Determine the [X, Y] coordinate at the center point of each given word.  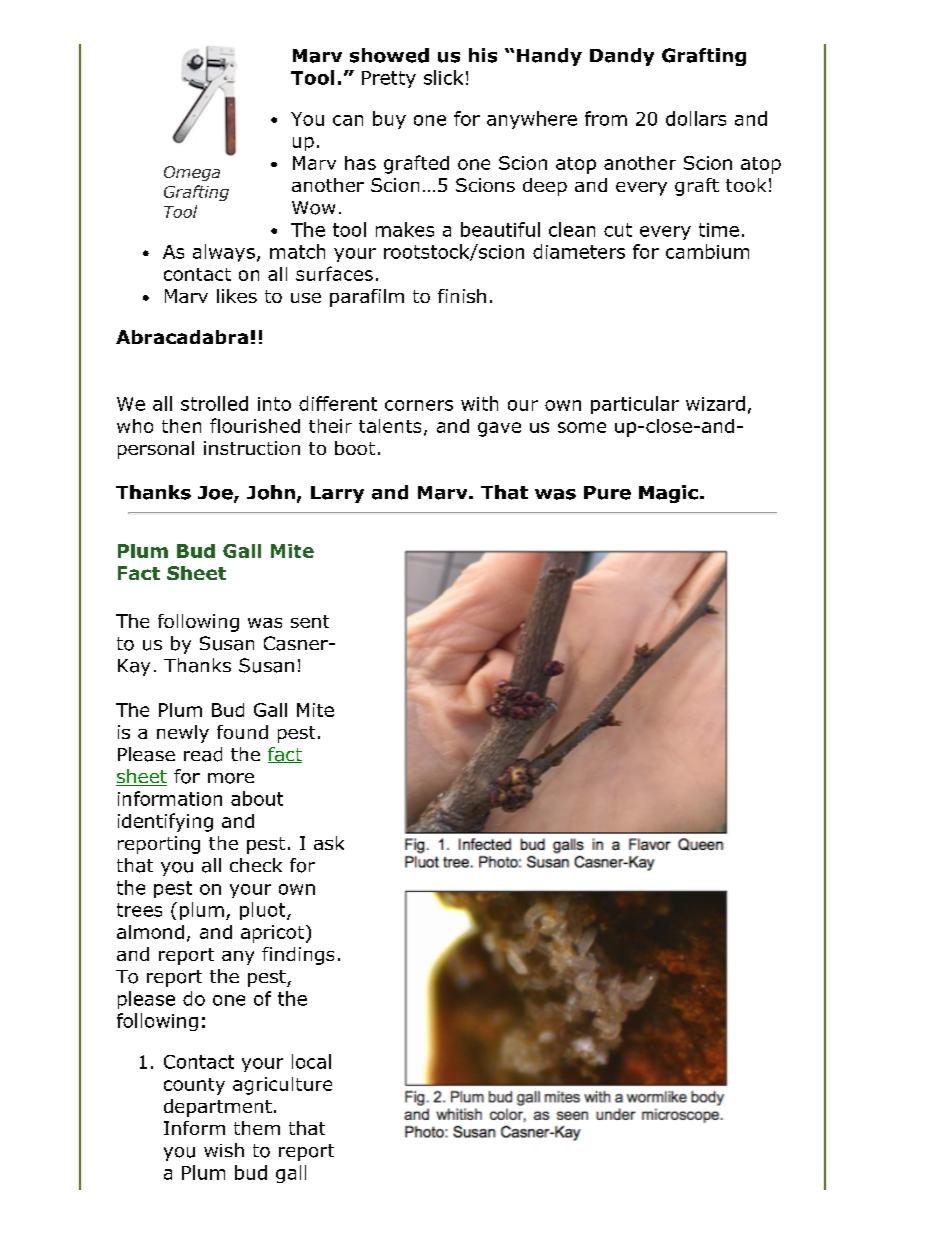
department [218, 1108]
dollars [696, 118]
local [311, 1061]
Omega [192, 173]
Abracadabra [182, 337]
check [256, 865]
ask [329, 843]
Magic [668, 494]
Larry [337, 494]
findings [298, 956]
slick [443, 77]
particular [635, 405]
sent [310, 621]
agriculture [282, 1086]
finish [462, 296]
